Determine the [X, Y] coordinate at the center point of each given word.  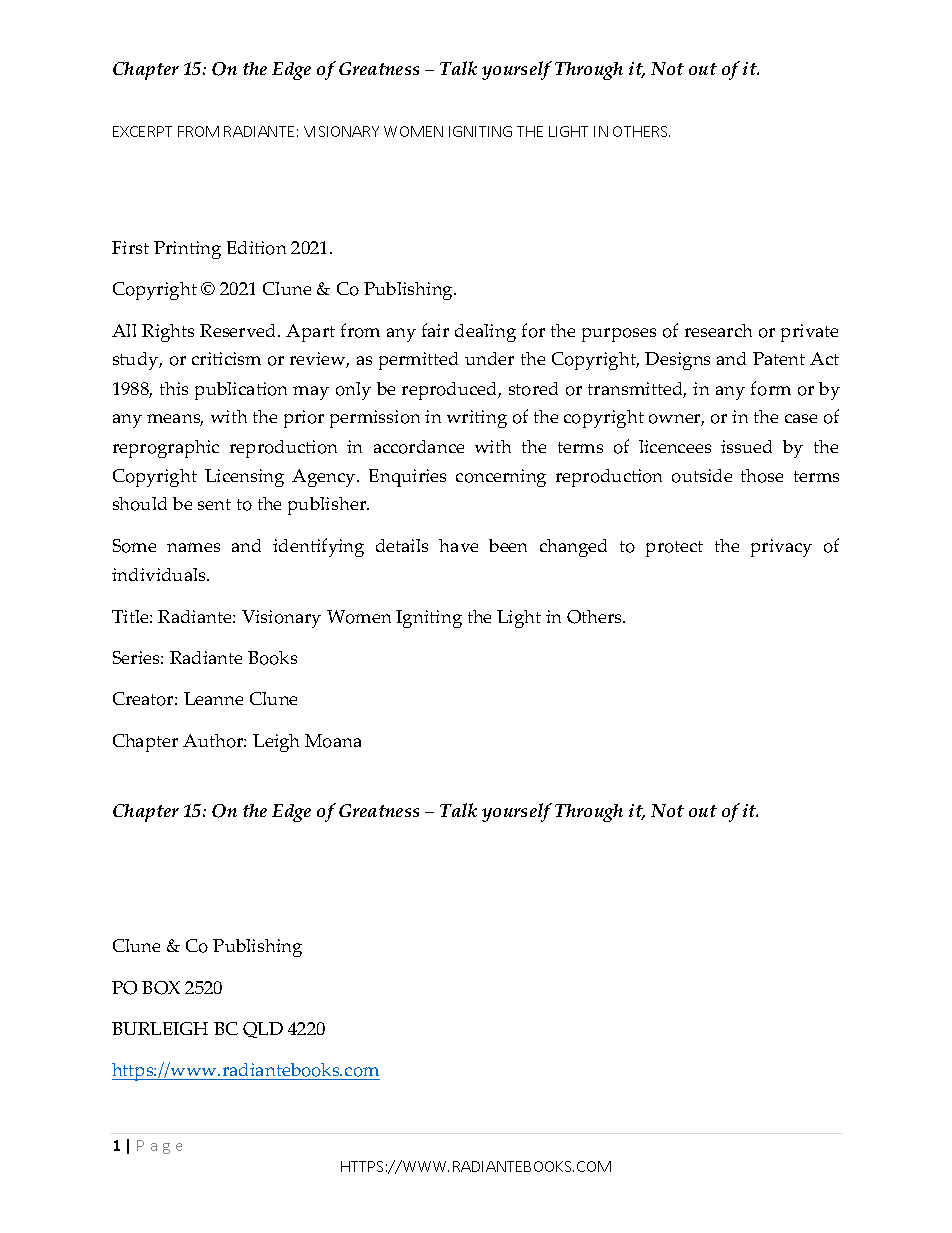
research [718, 330]
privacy [781, 548]
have [458, 545]
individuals [160, 574]
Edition [256, 248]
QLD [263, 1030]
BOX [161, 988]
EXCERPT [142, 131]
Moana [333, 741]
